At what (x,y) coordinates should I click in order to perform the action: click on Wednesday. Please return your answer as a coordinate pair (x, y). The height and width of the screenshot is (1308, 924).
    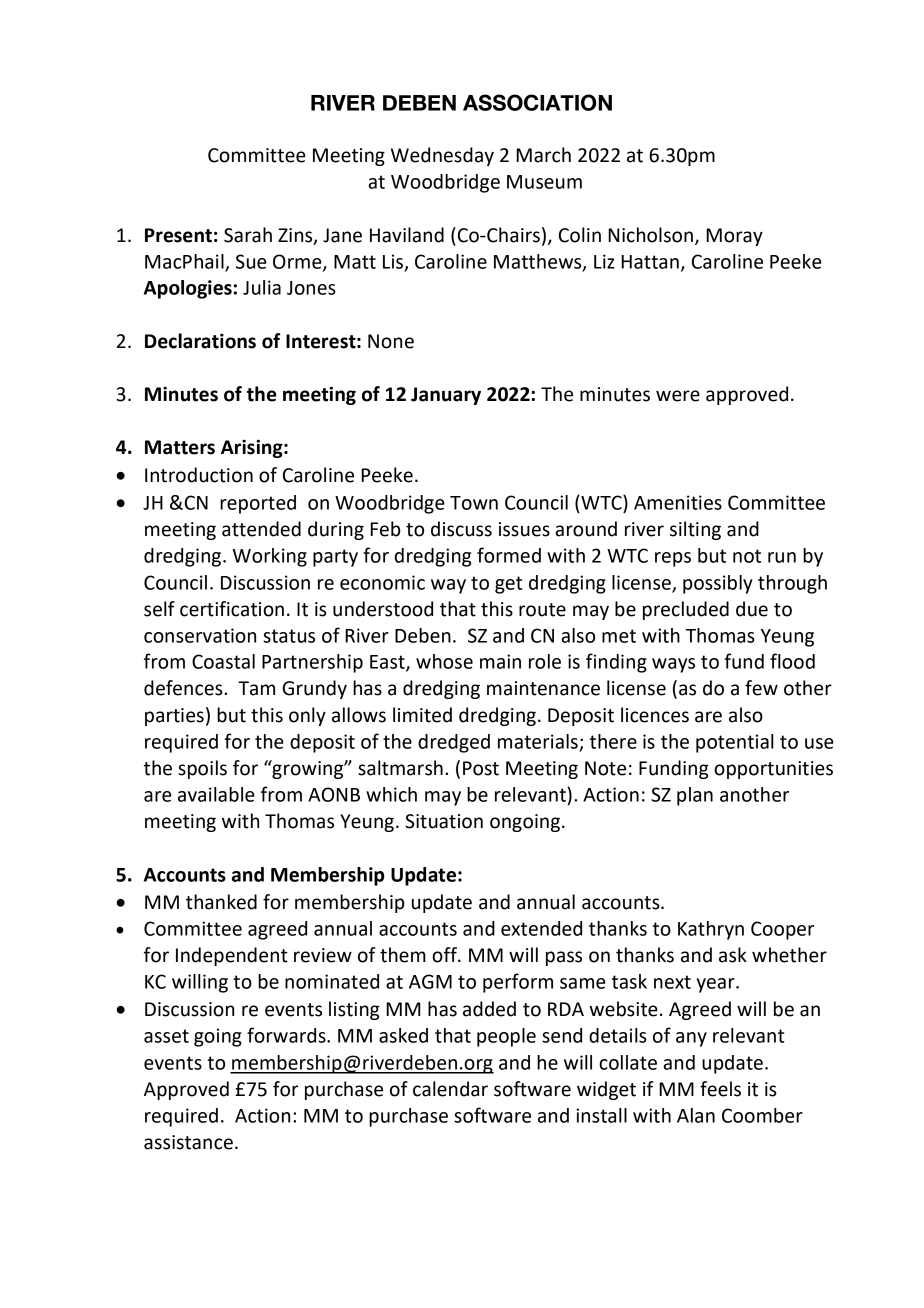
    Looking at the image, I should click on (442, 156).
